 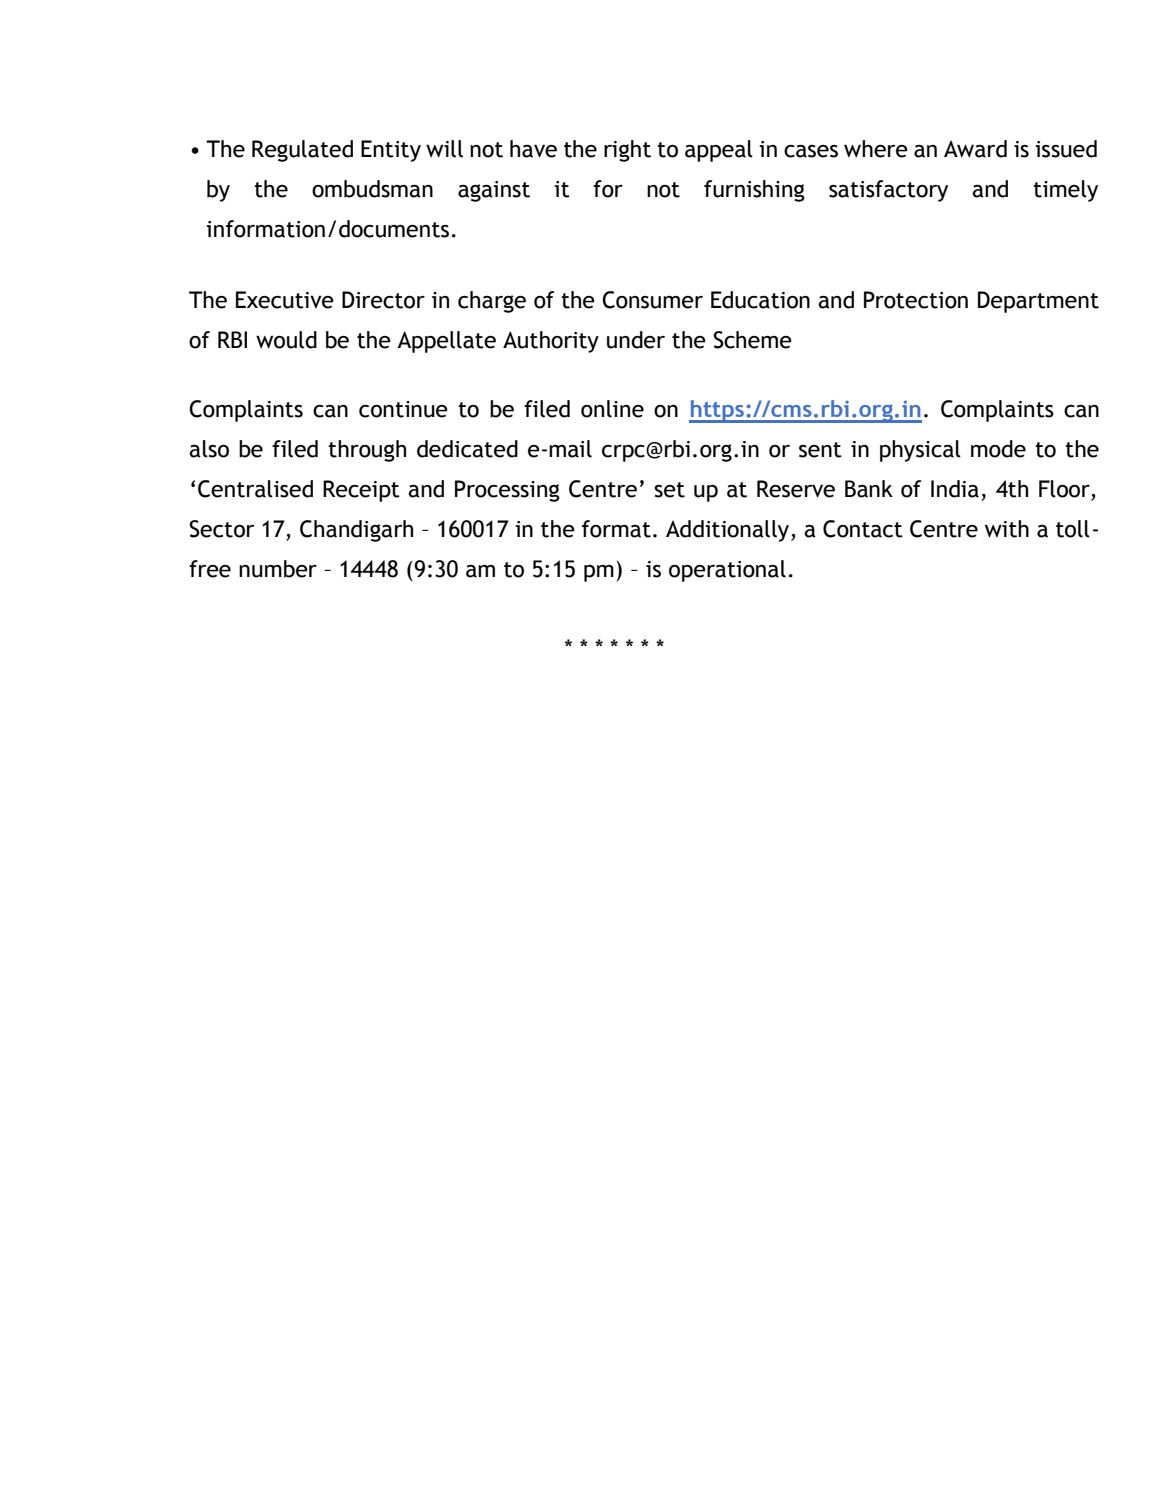 What do you see at coordinates (356, 531) in the document?
I see `Chandigarh` at bounding box center [356, 531].
